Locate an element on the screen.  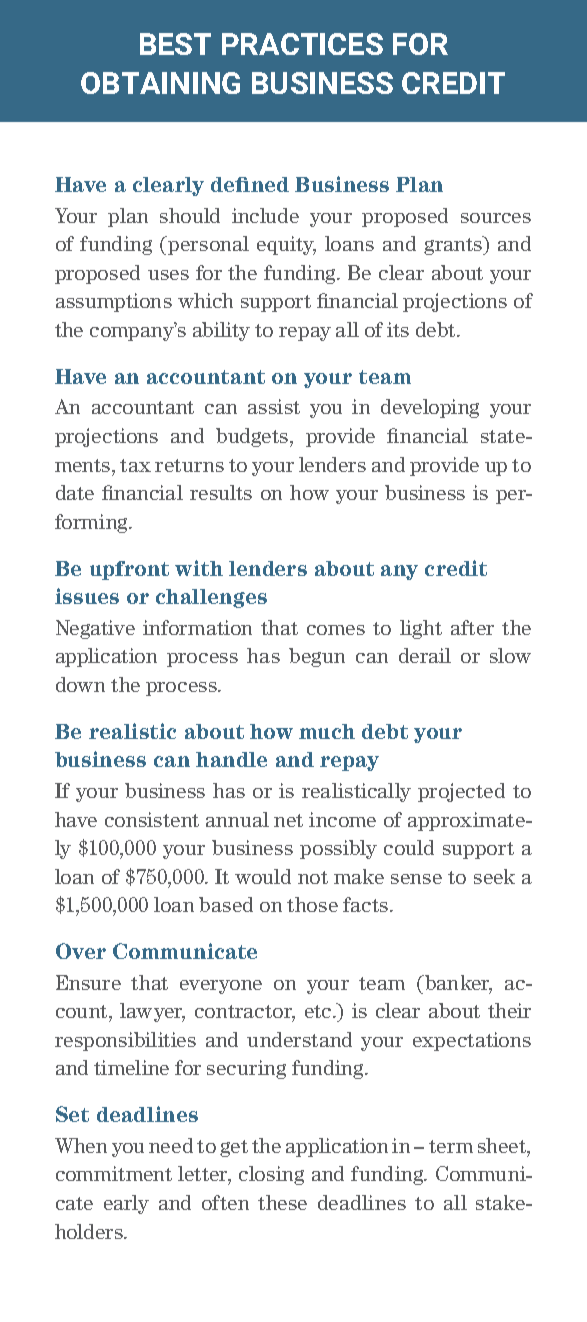
sources is located at coordinates (496, 218).
